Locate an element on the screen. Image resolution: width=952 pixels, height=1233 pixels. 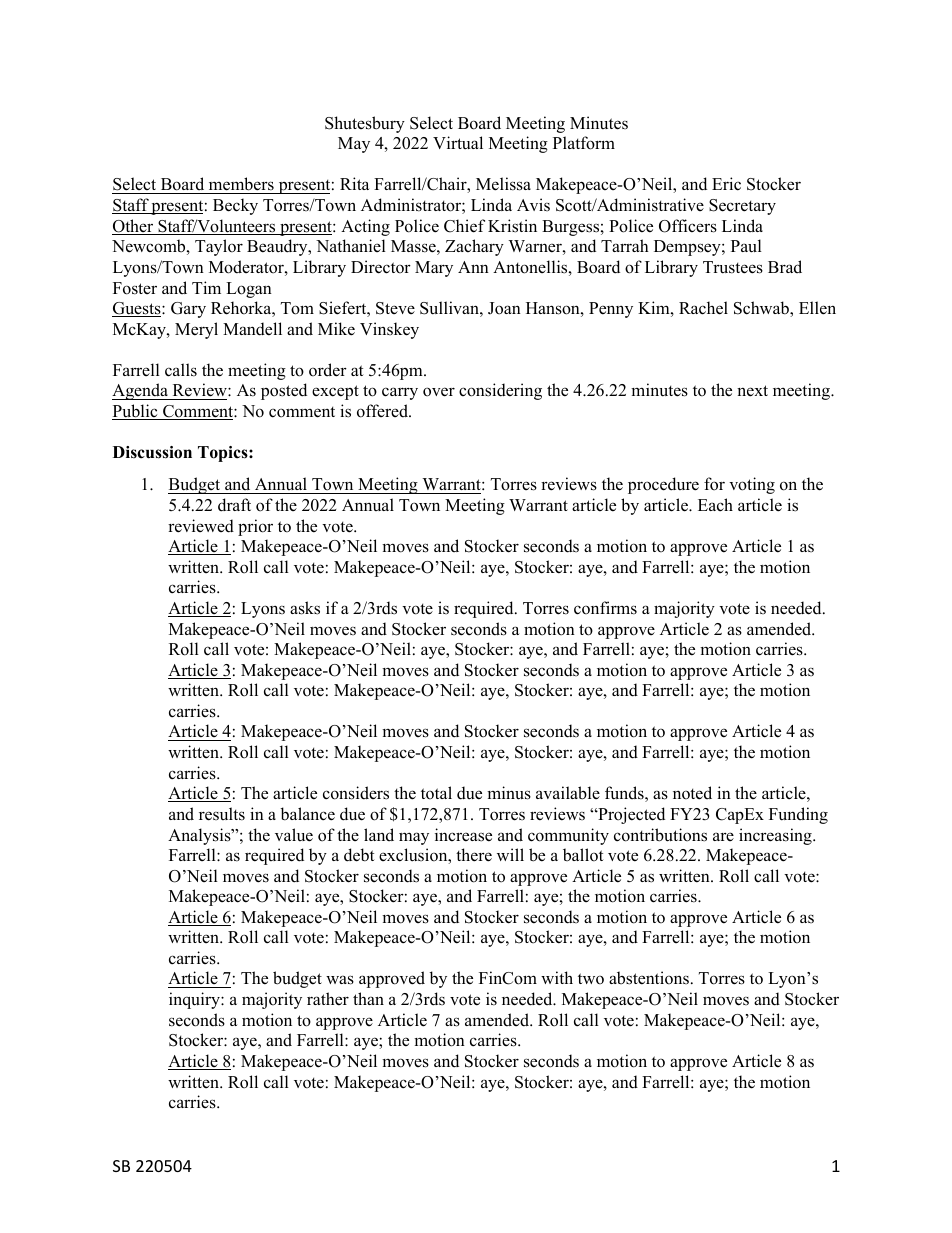
confirms is located at coordinates (605, 608).
